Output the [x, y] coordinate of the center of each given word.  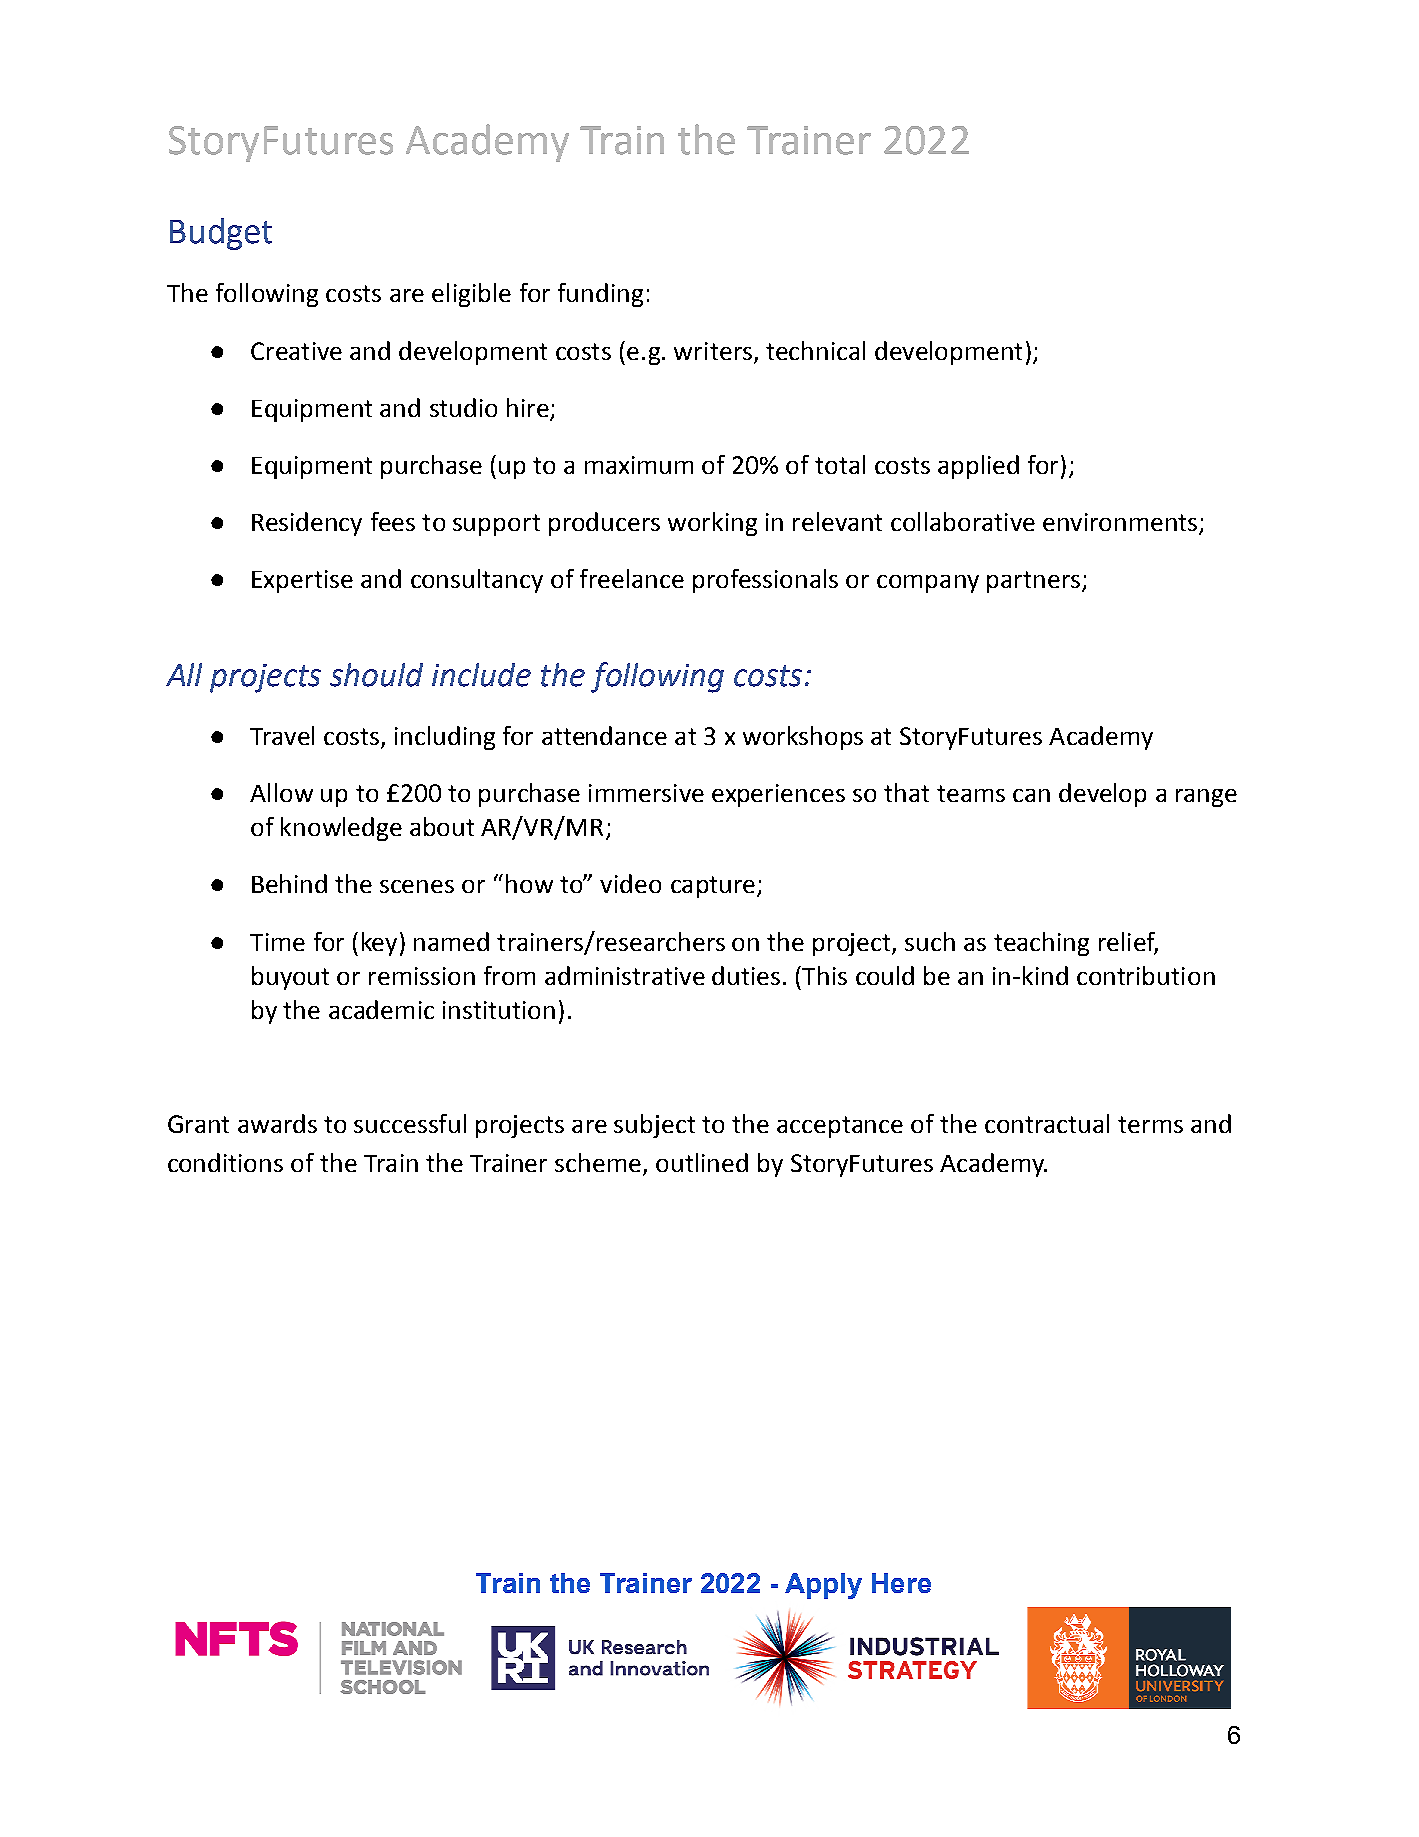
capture [713, 887]
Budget [221, 234]
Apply [823, 1586]
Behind [289, 883]
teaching [1041, 944]
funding [600, 295]
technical [815, 350]
